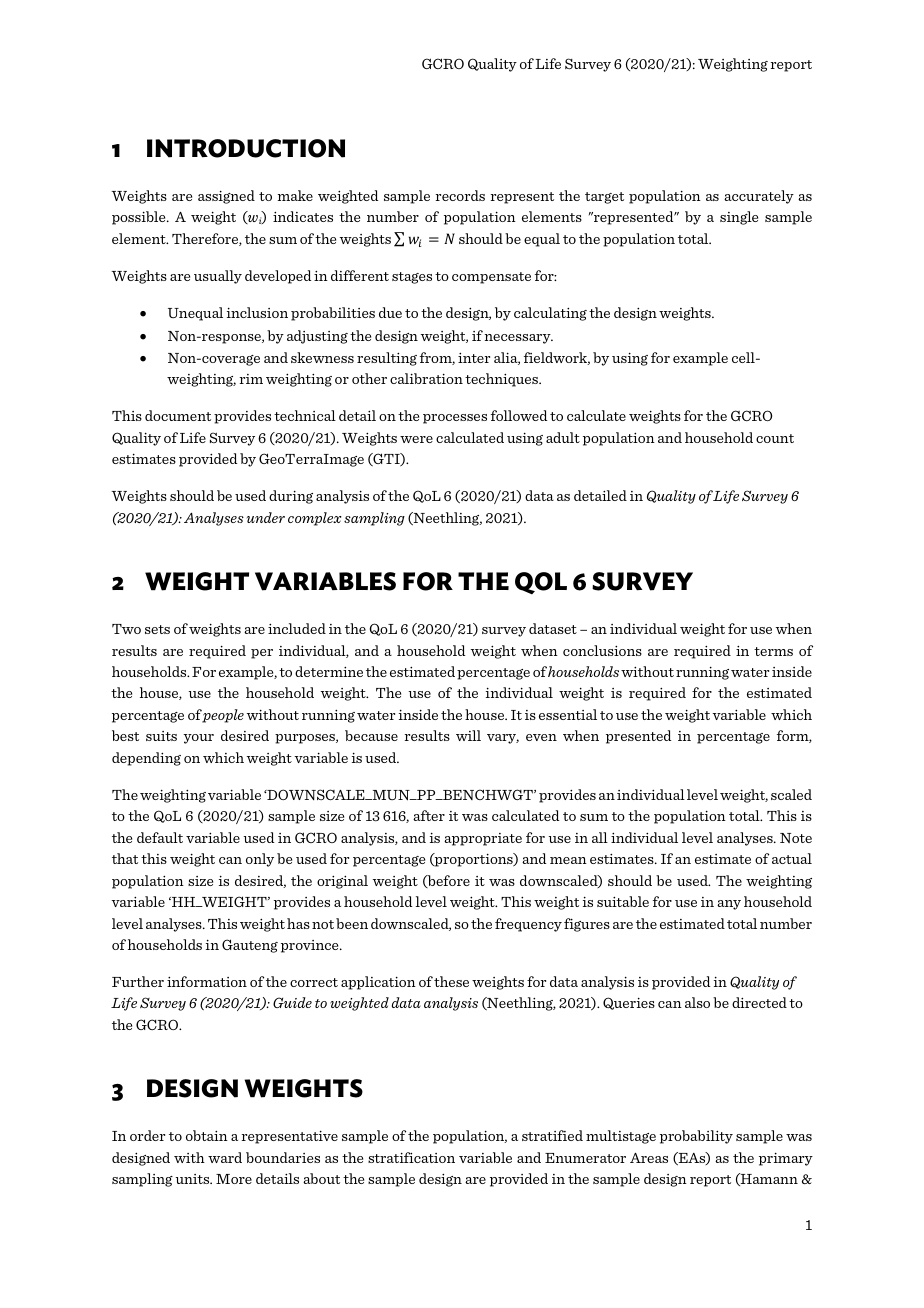 Image resolution: width=924 pixels, height=1308 pixels. I want to click on any, so click(729, 905).
